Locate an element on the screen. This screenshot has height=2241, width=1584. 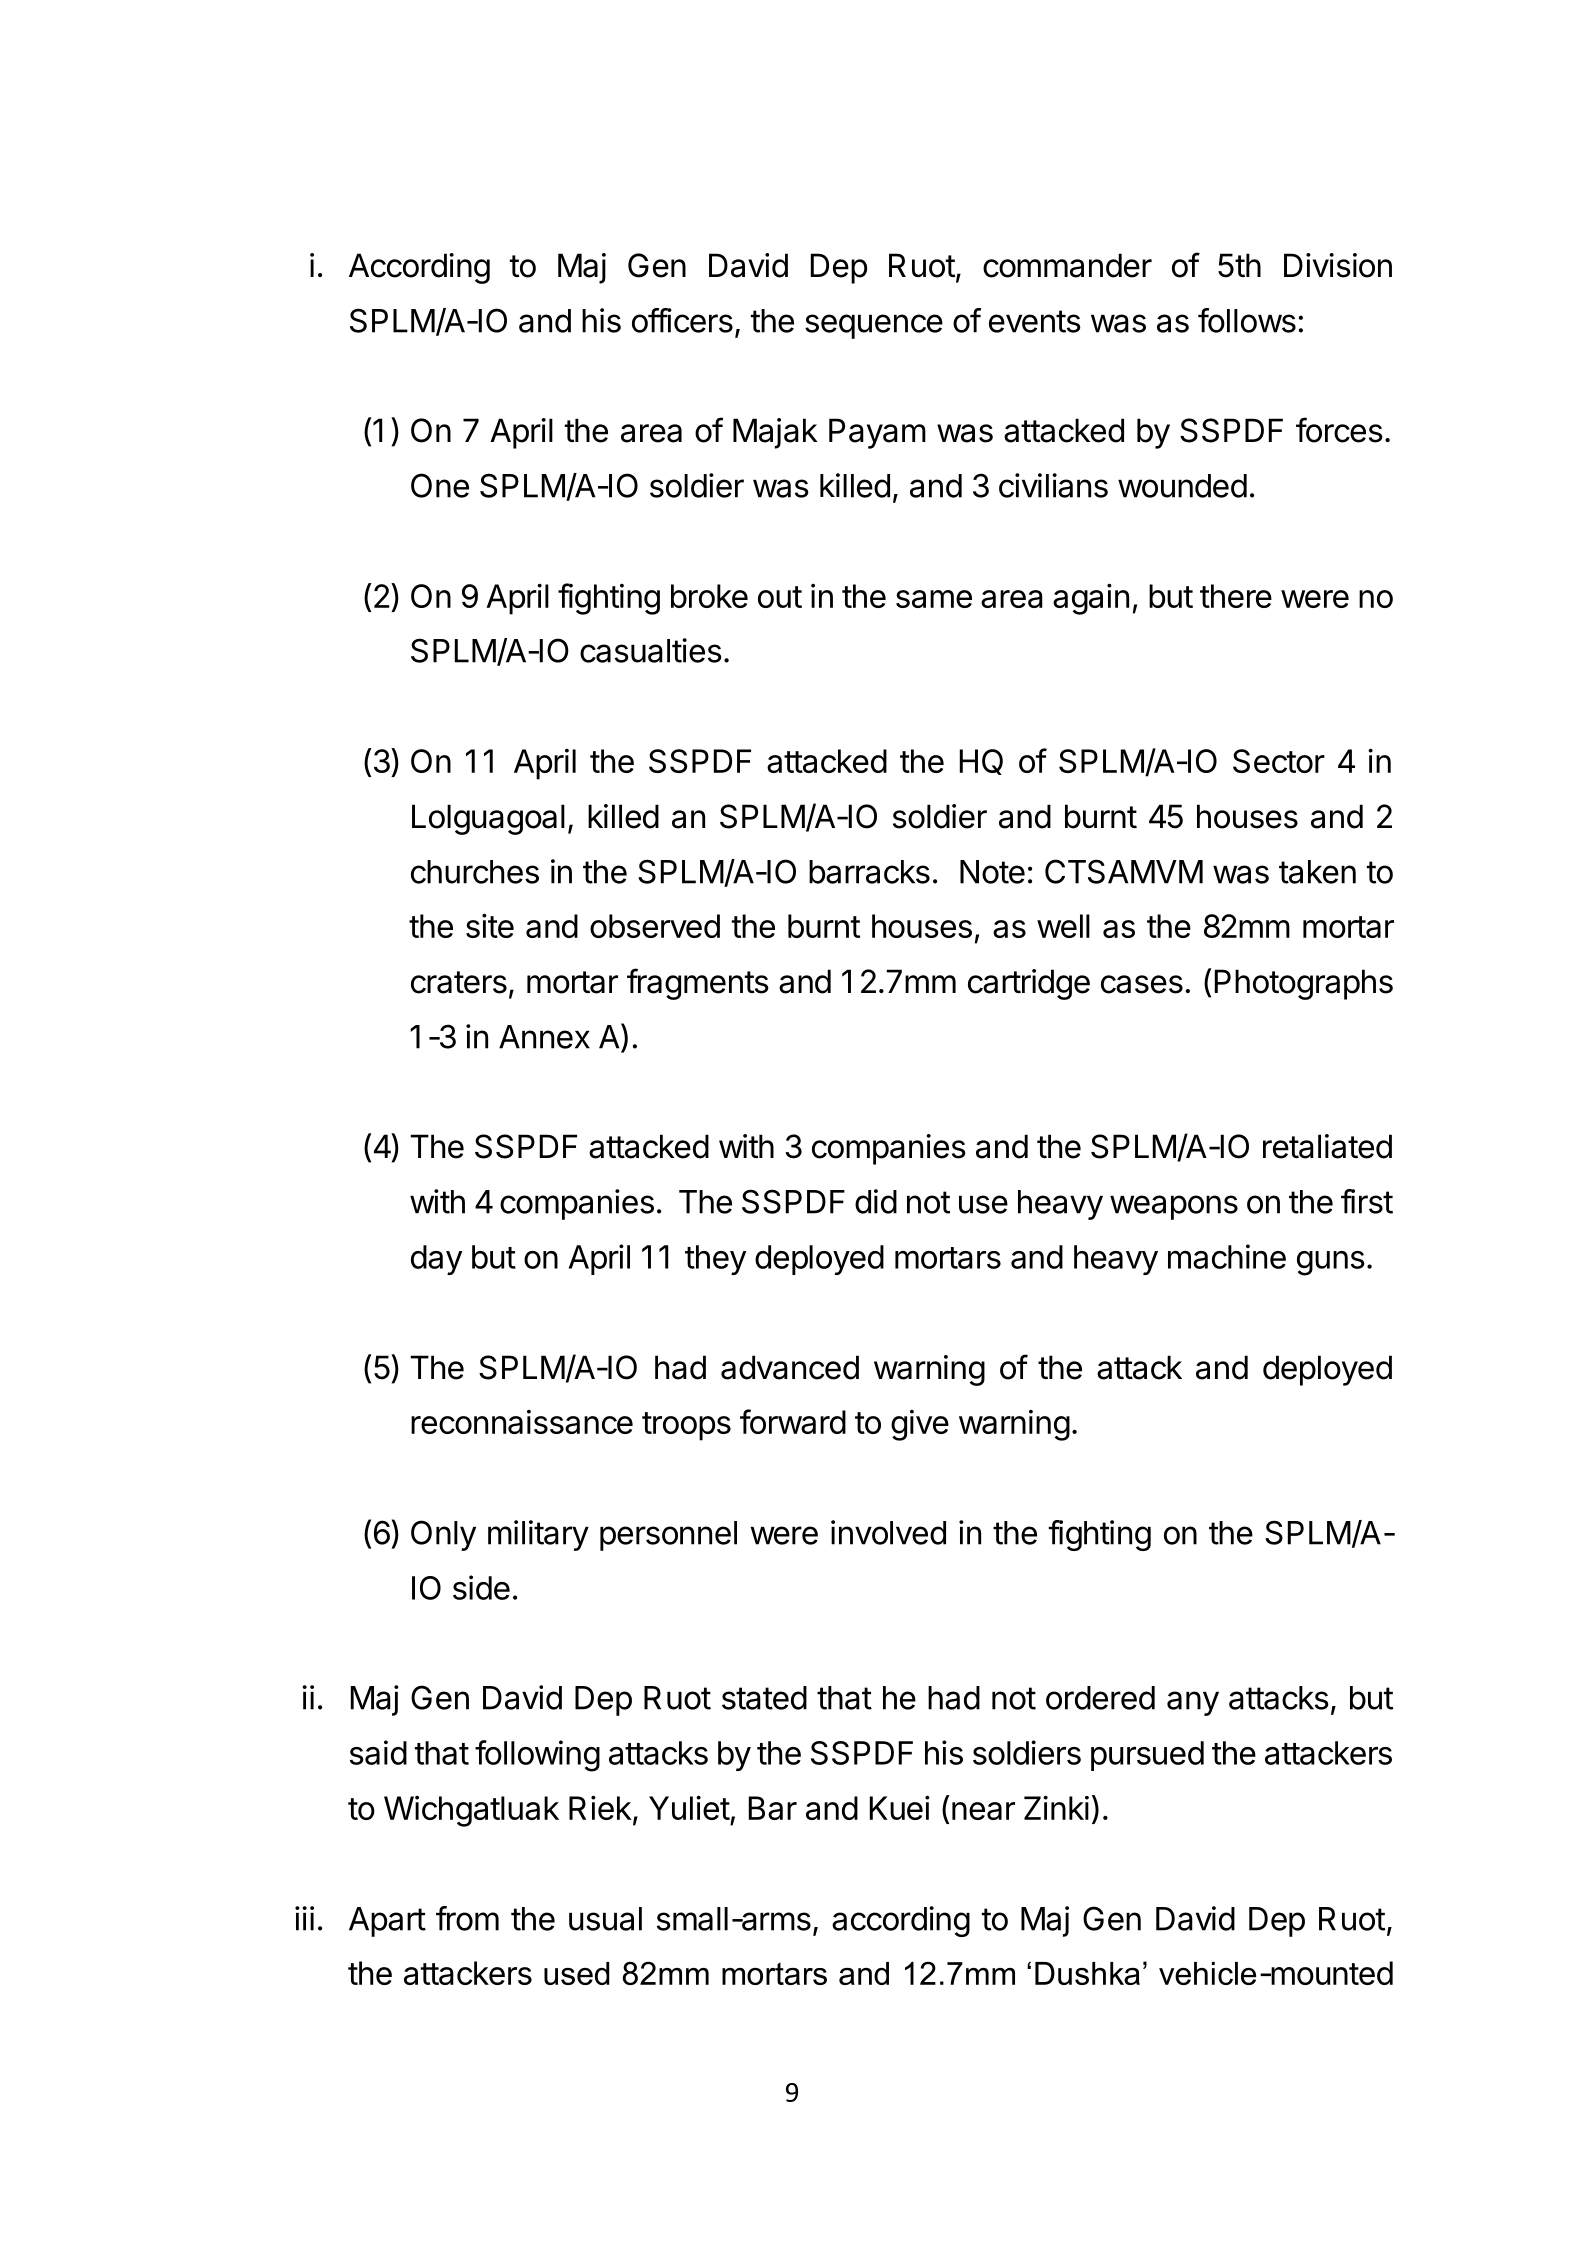
follows is located at coordinates (1247, 320).
